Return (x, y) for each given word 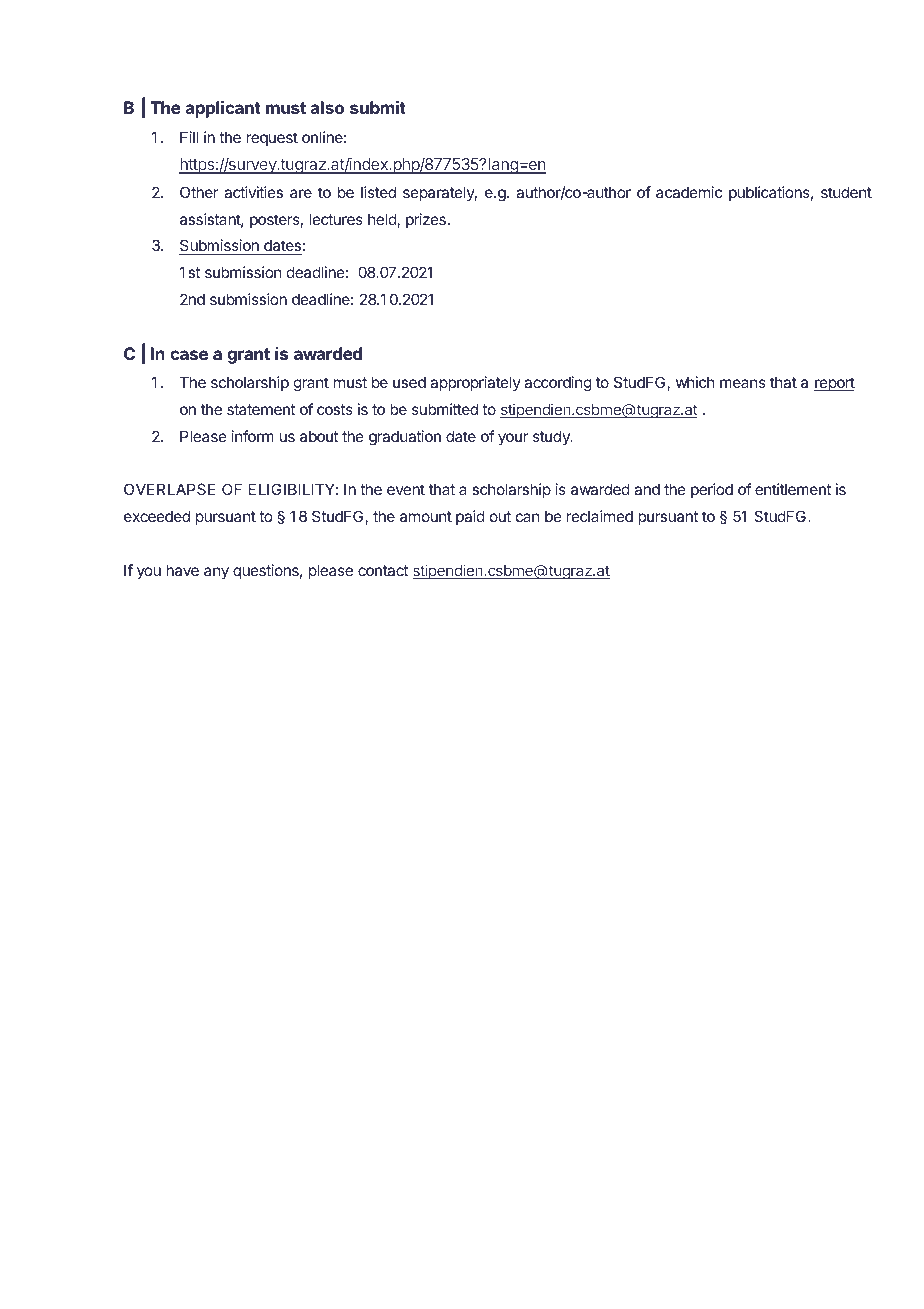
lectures (336, 219)
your (513, 439)
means (743, 383)
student (846, 192)
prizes (426, 220)
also (327, 107)
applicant (223, 109)
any (216, 573)
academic (689, 192)
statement (261, 409)
